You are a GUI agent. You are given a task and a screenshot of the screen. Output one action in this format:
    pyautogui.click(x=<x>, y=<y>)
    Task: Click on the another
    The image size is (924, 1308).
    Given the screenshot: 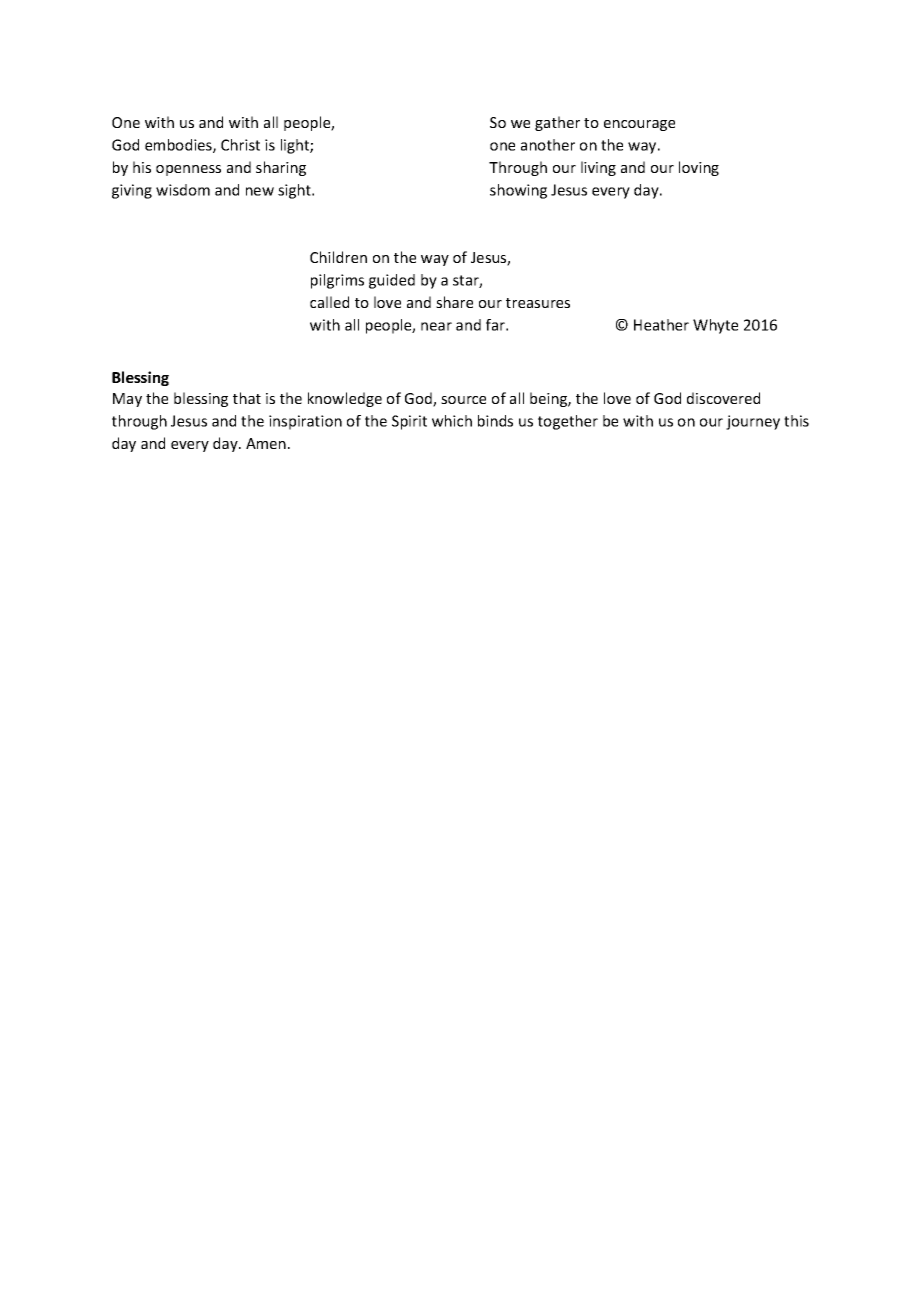 What is the action you would take?
    pyautogui.click(x=548, y=145)
